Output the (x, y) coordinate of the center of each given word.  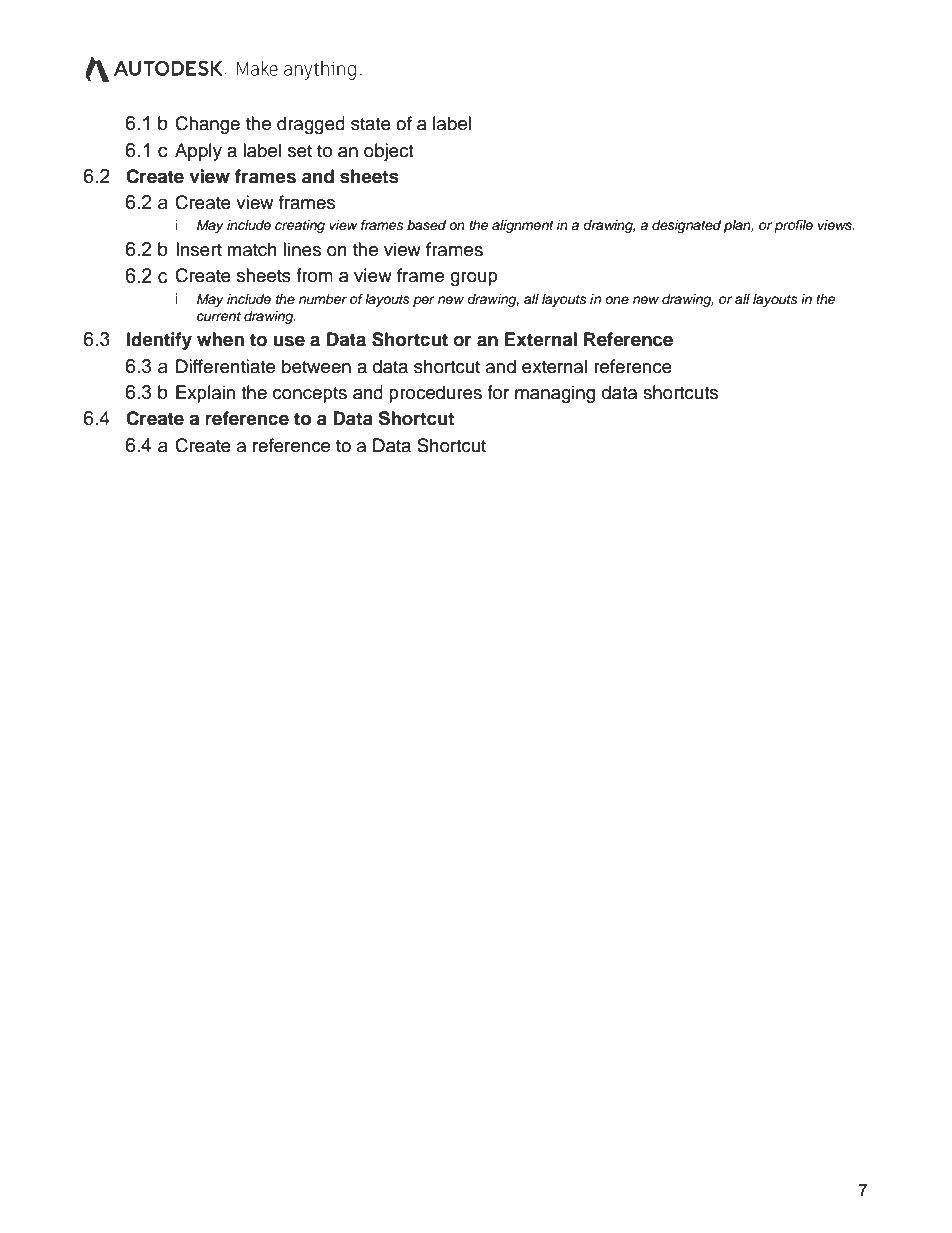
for (498, 392)
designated (686, 226)
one (617, 300)
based (426, 225)
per (424, 301)
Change (207, 125)
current (219, 316)
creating (300, 226)
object (388, 152)
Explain (205, 394)
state (371, 124)
